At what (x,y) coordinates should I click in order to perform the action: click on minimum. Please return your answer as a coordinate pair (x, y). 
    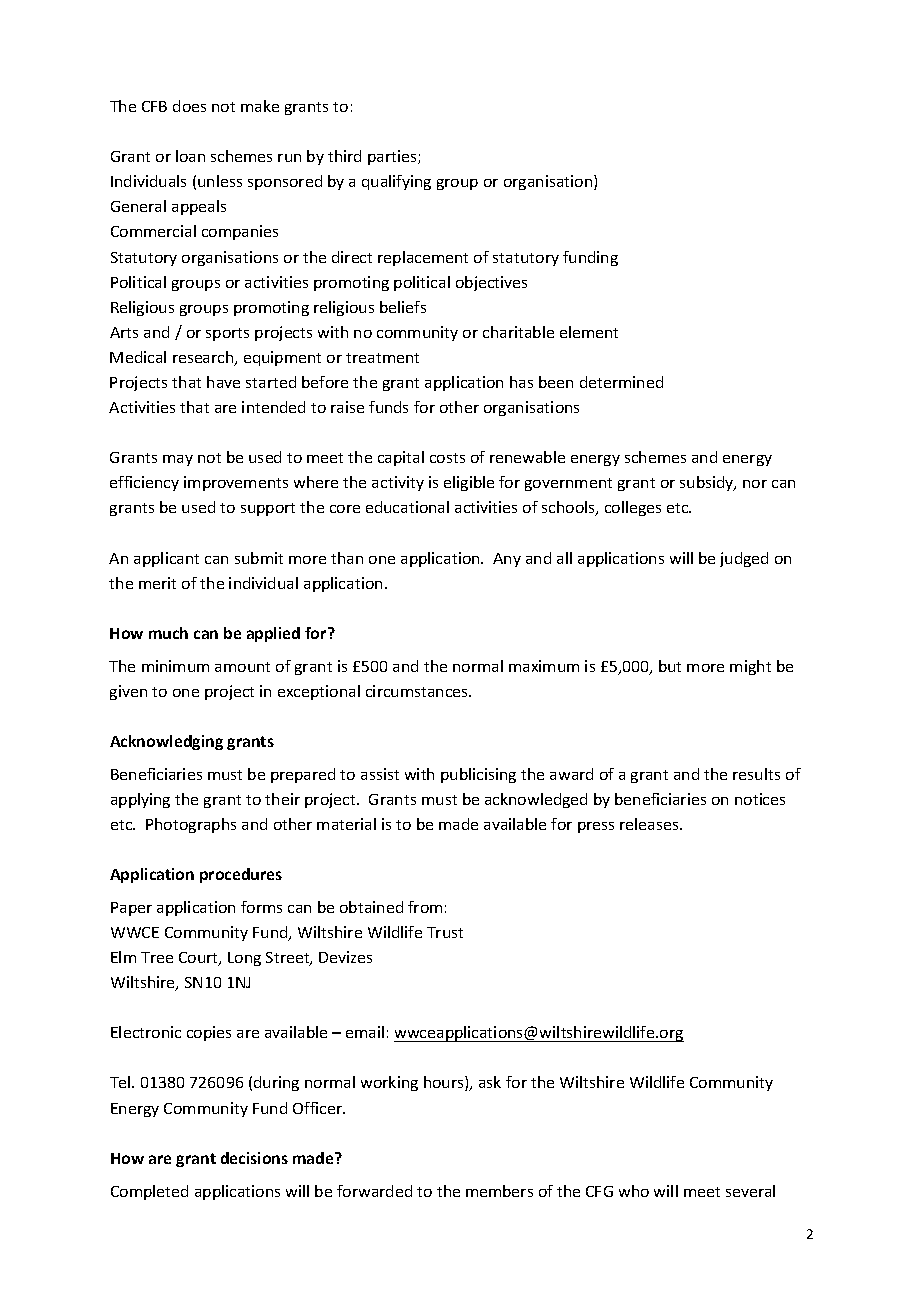
    Looking at the image, I should click on (175, 666).
